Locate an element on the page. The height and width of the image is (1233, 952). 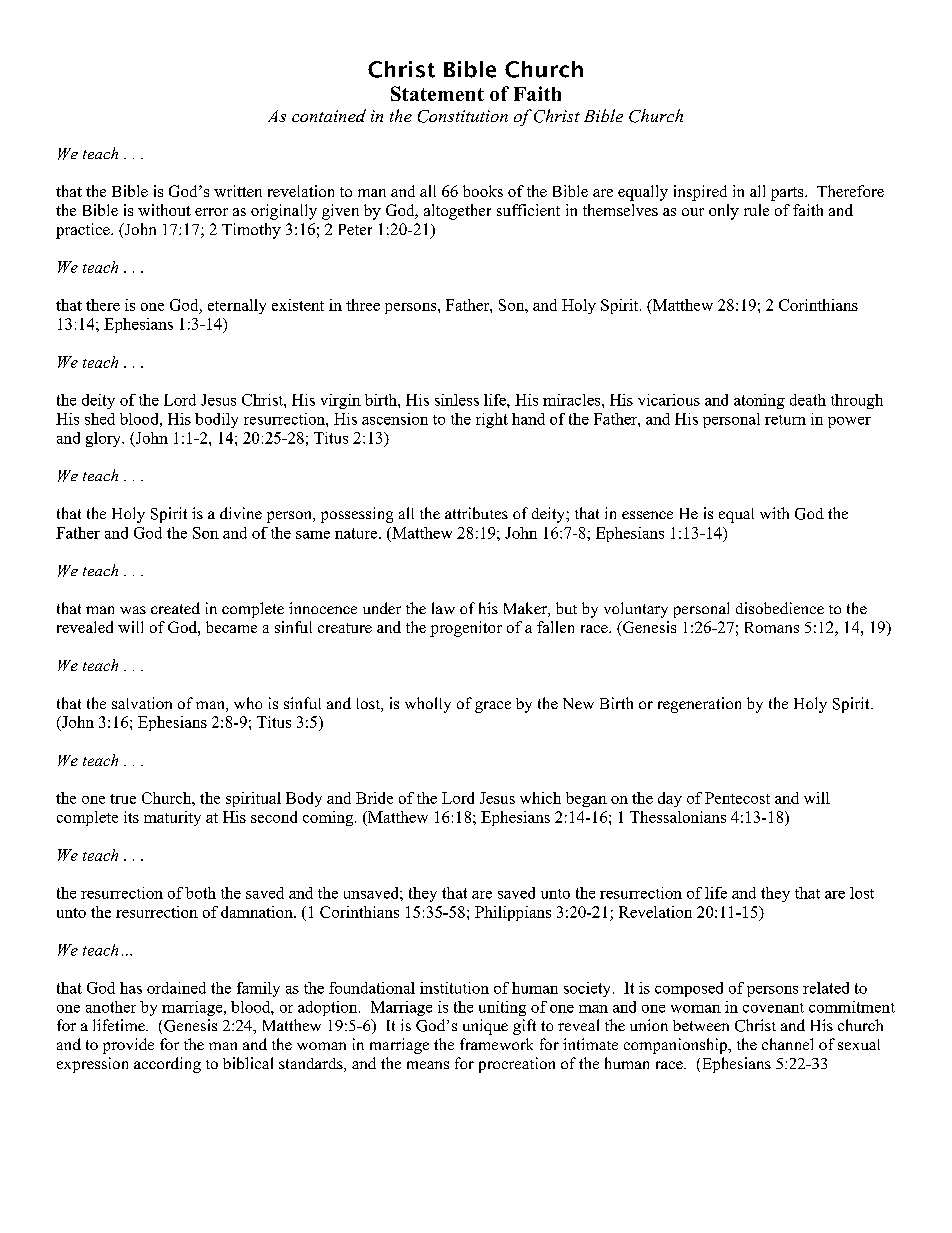
progenitor is located at coordinates (466, 629).
